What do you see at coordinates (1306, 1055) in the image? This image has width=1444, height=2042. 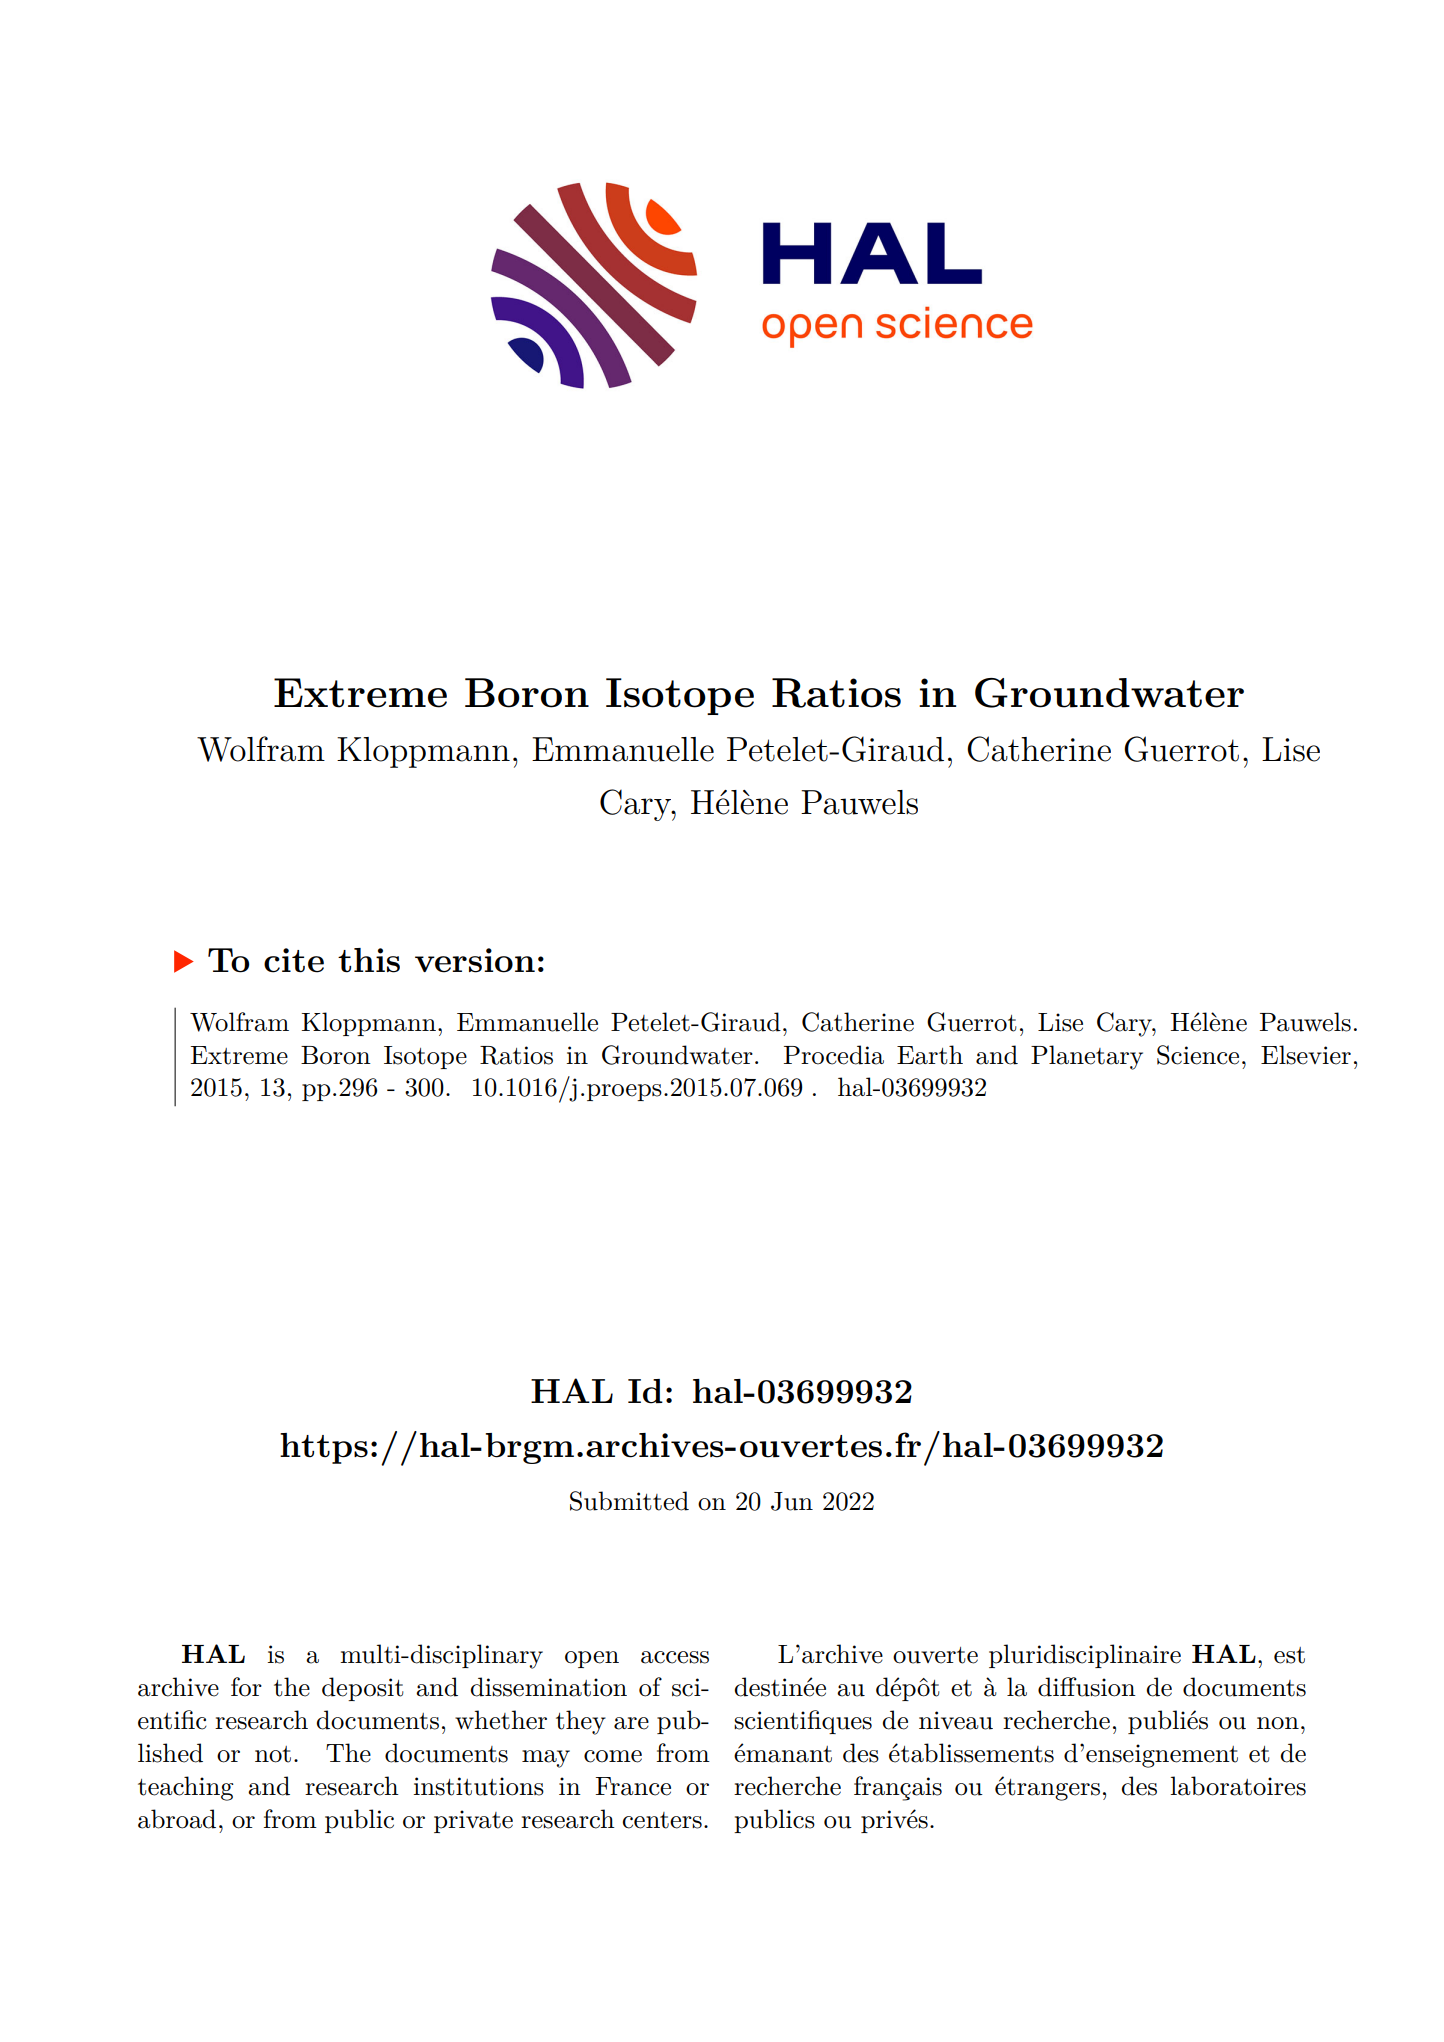 I see `Elsevier` at bounding box center [1306, 1055].
